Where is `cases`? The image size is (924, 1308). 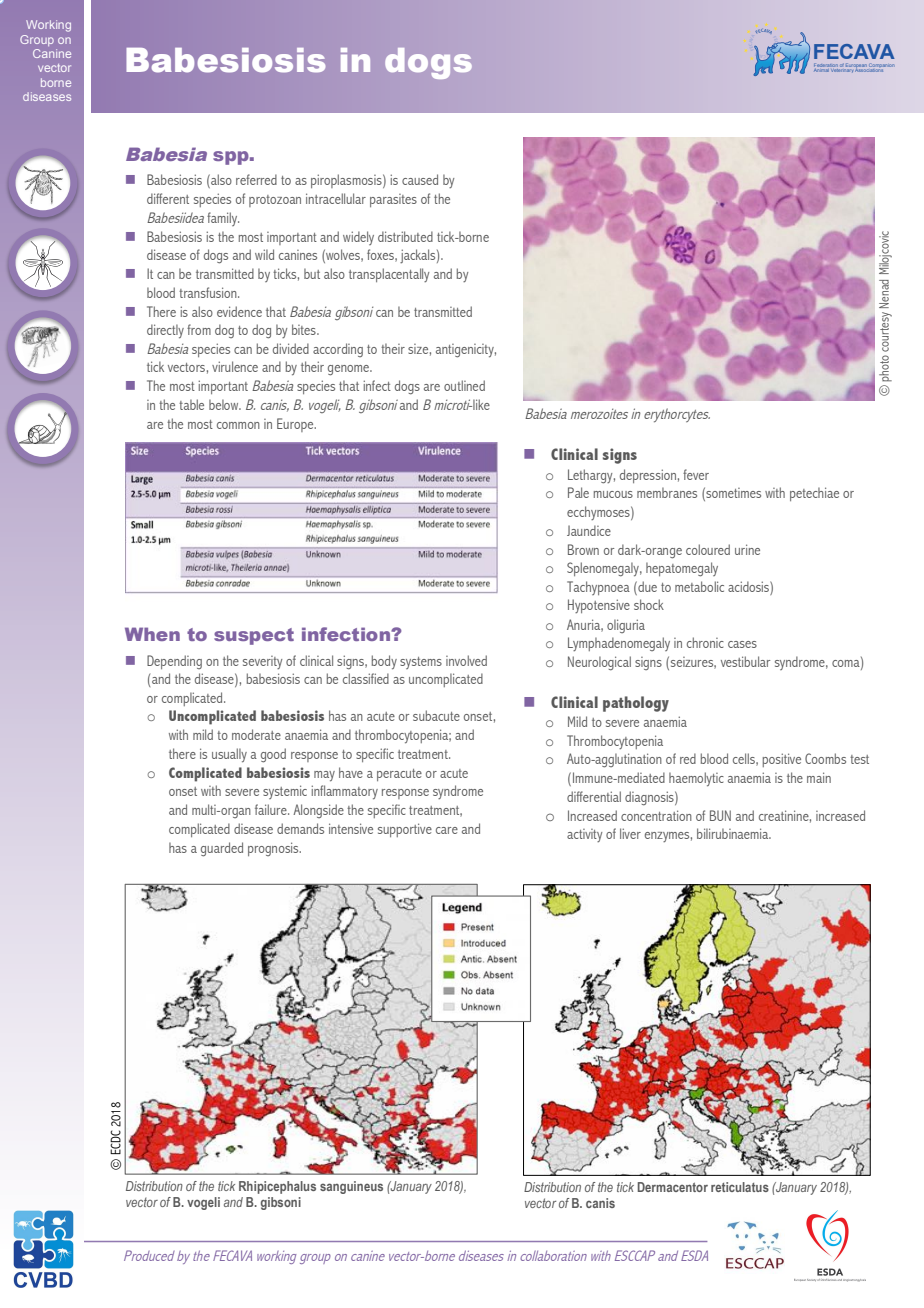 cases is located at coordinates (742, 644).
